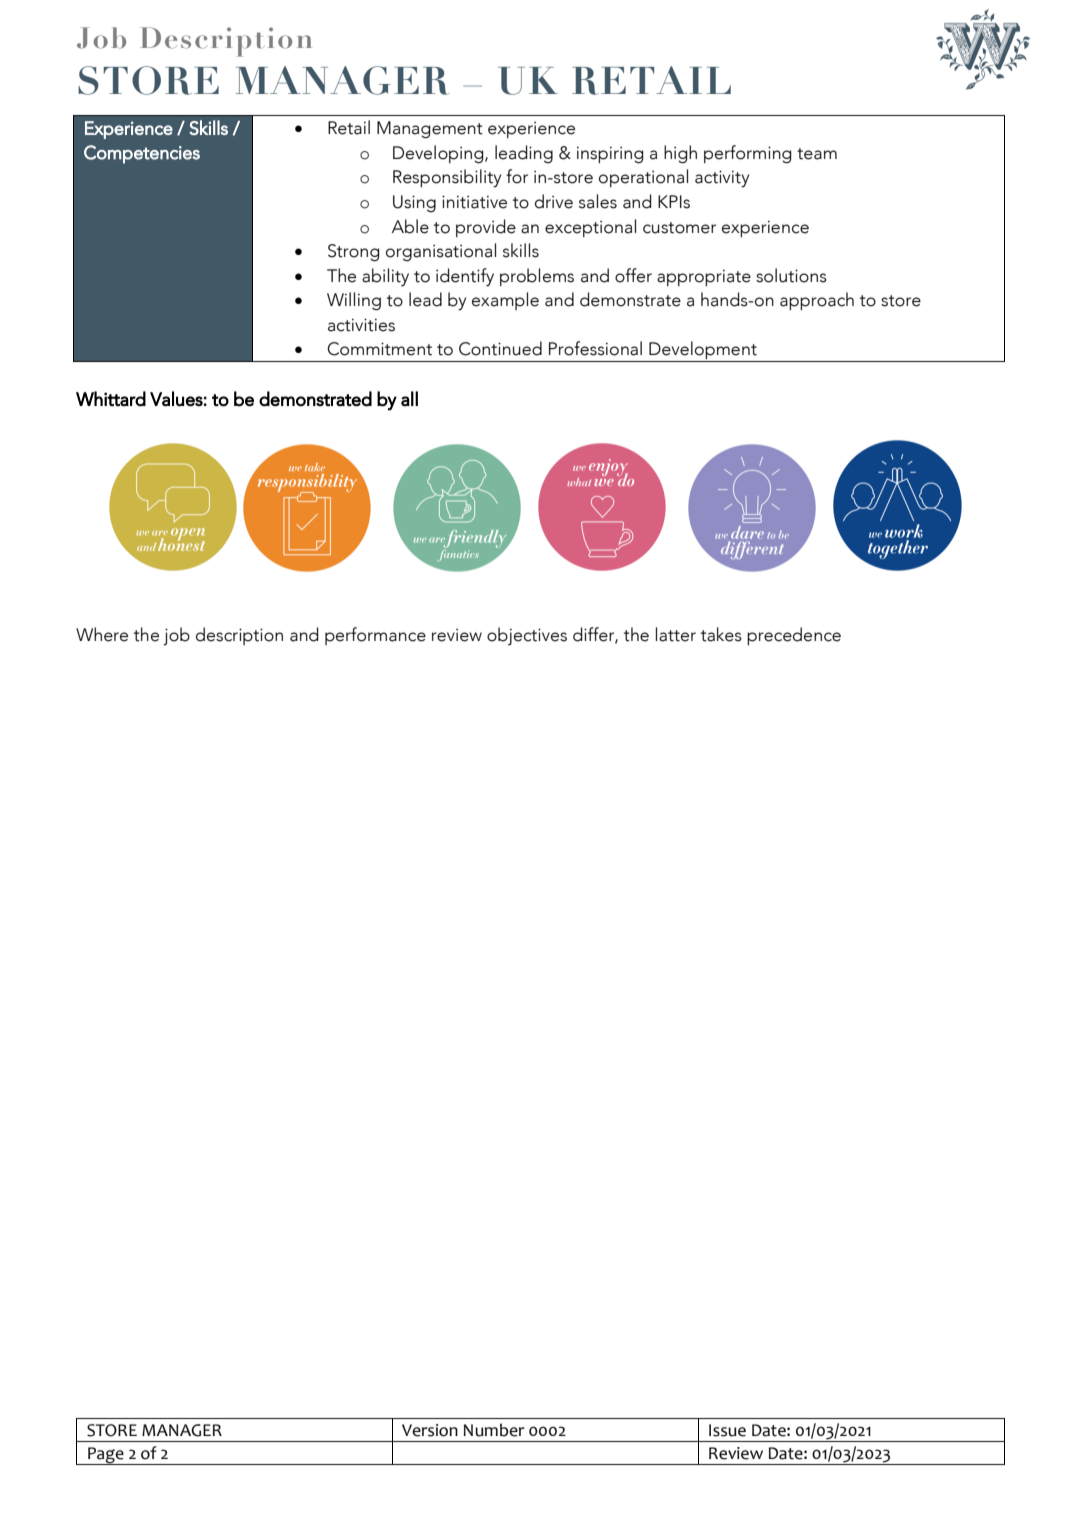 The image size is (1070, 1514). I want to click on takes, so click(721, 634).
